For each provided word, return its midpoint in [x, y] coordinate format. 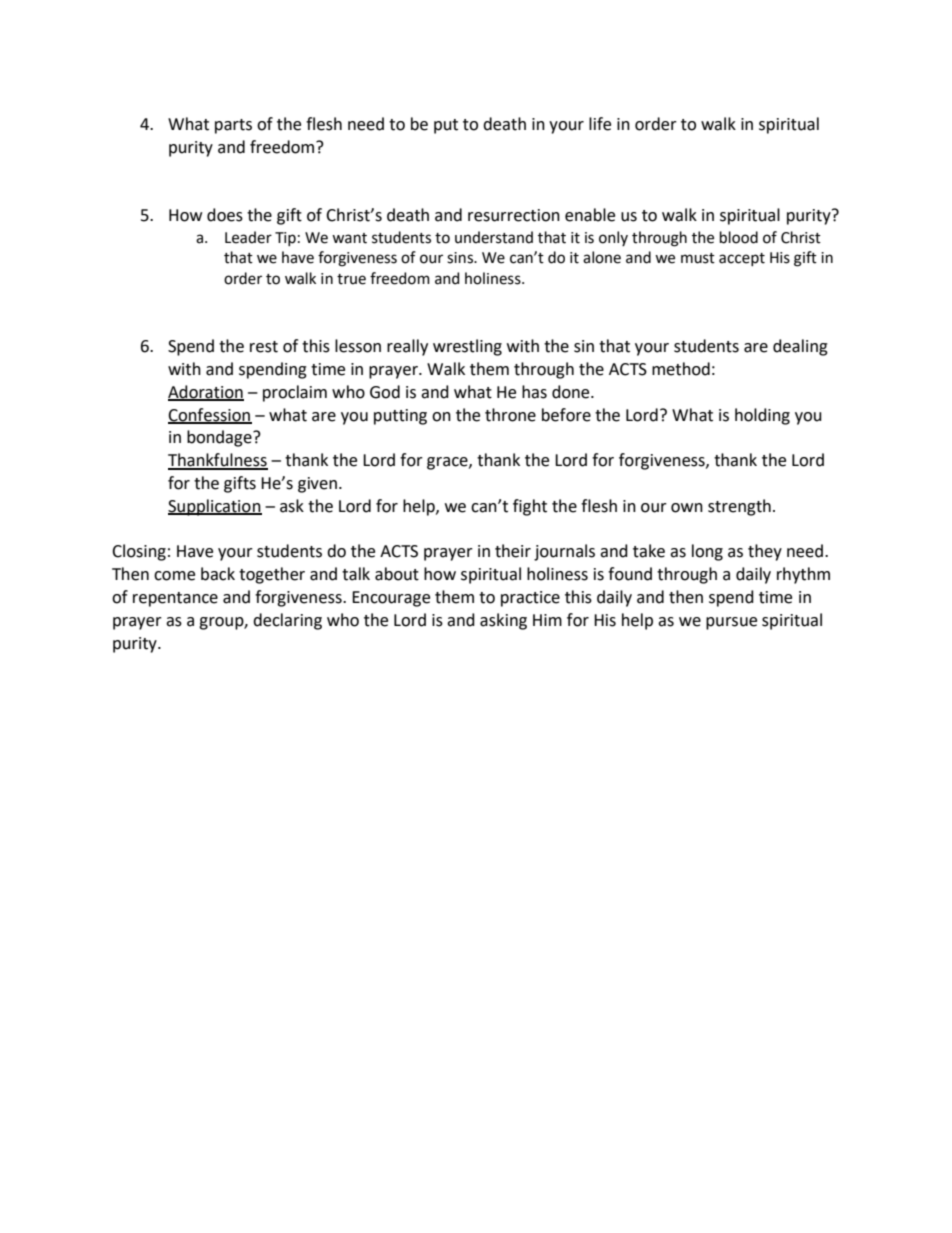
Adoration [206, 393]
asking [503, 621]
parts [233, 126]
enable [590, 215]
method [681, 369]
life [600, 124]
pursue [731, 623]
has [534, 392]
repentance [175, 599]
